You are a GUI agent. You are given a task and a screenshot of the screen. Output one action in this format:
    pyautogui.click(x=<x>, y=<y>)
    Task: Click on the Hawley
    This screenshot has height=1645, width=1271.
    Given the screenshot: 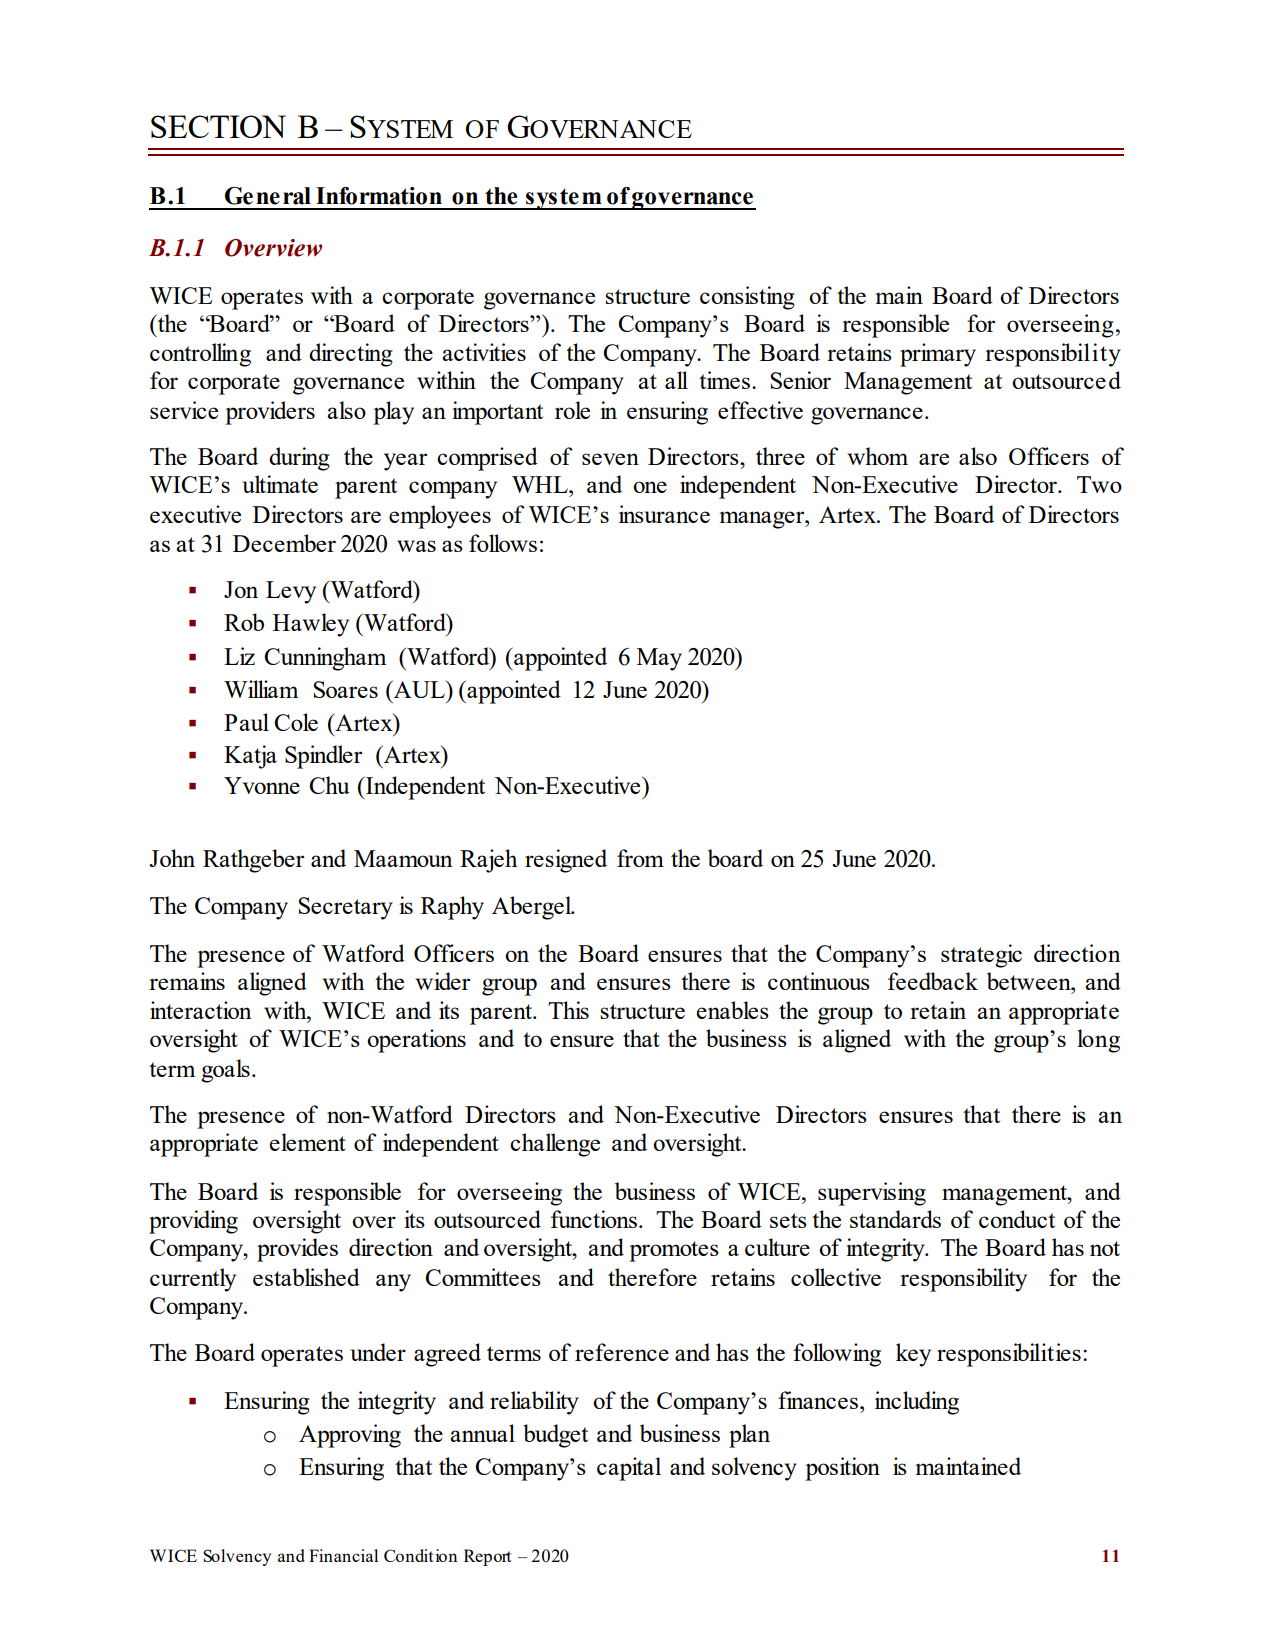 What is the action you would take?
    pyautogui.click(x=311, y=625)
